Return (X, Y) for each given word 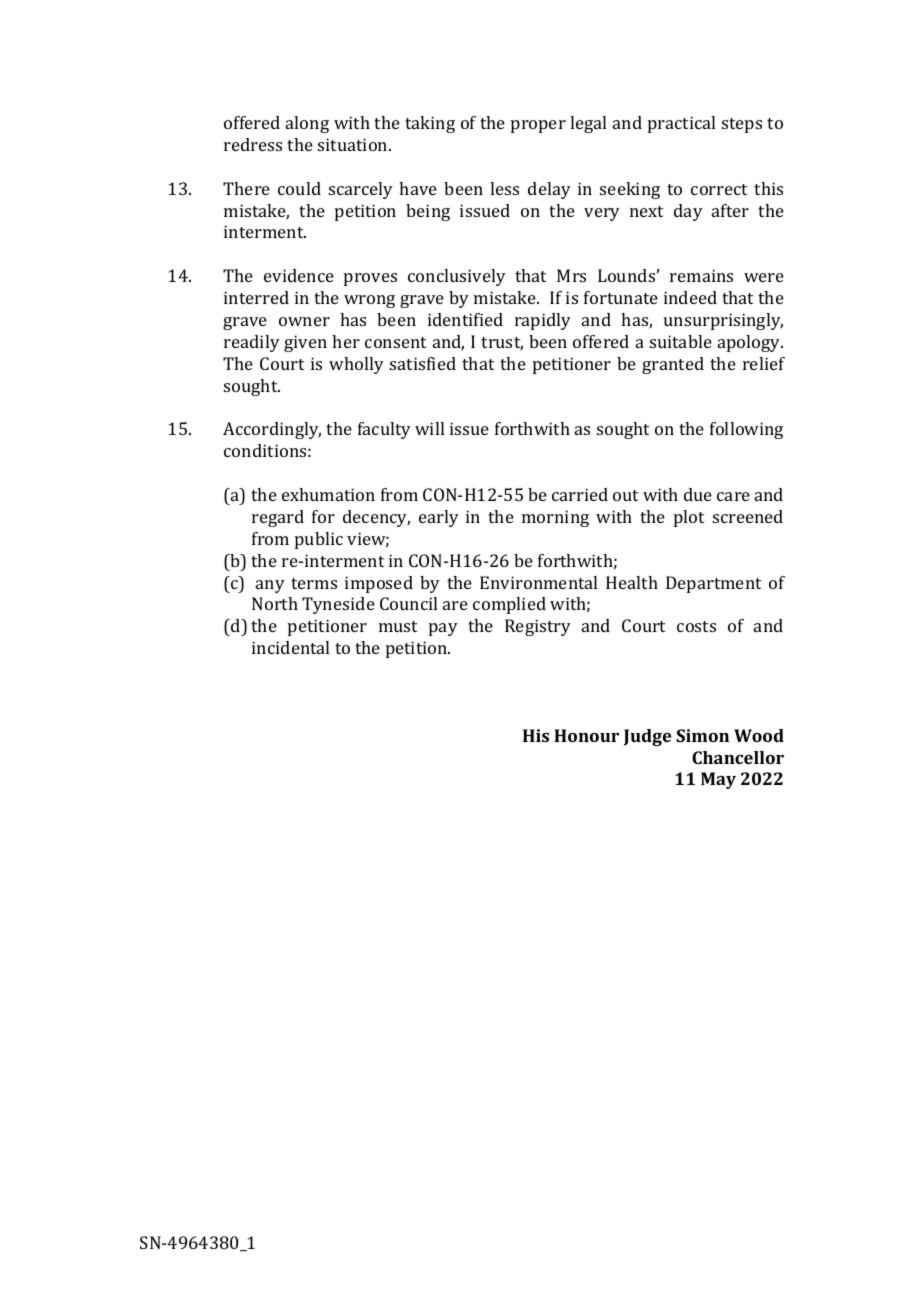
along (307, 124)
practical (681, 124)
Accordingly (272, 430)
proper (538, 126)
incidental (290, 647)
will (429, 428)
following (746, 430)
